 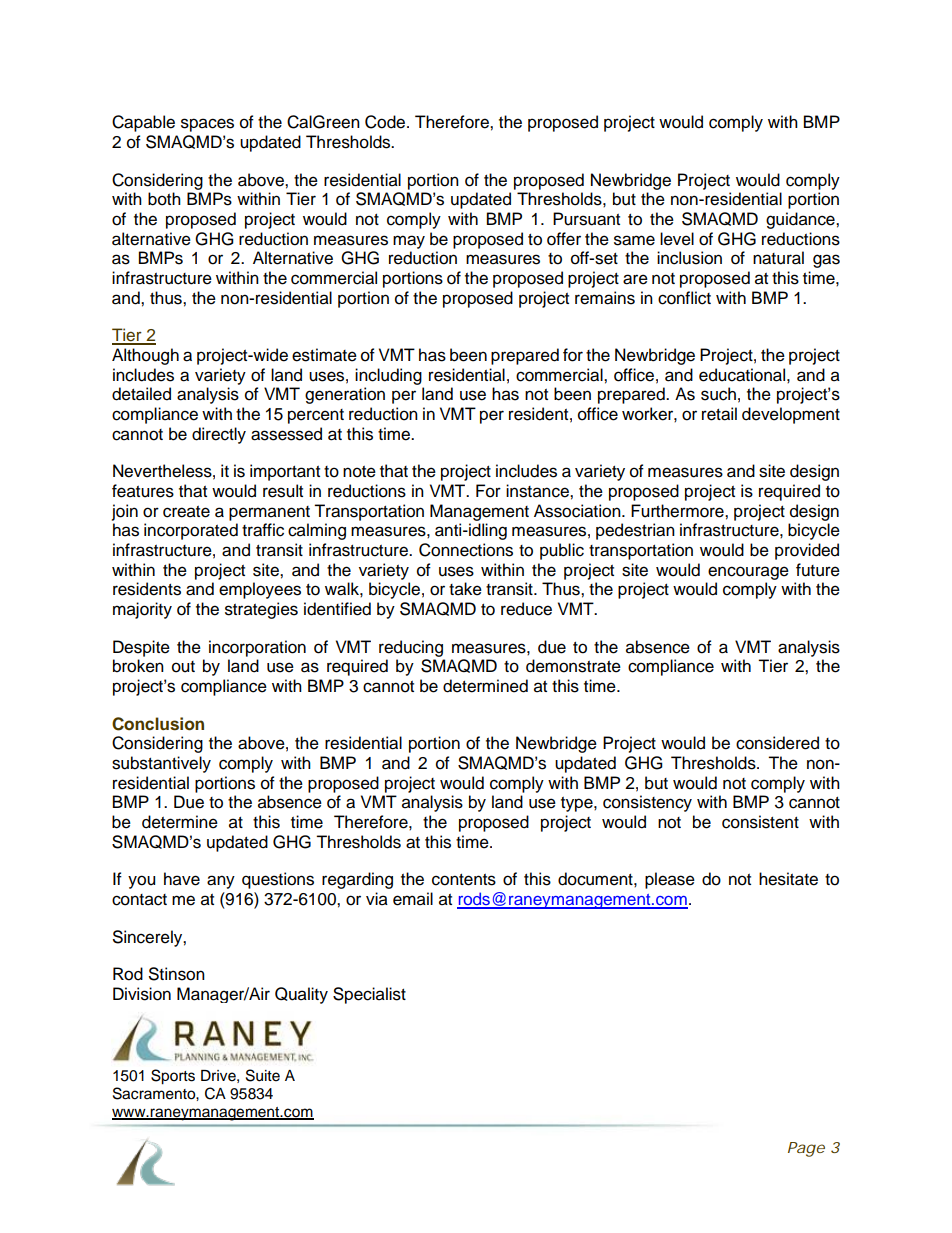 I want to click on Code, so click(x=386, y=122).
